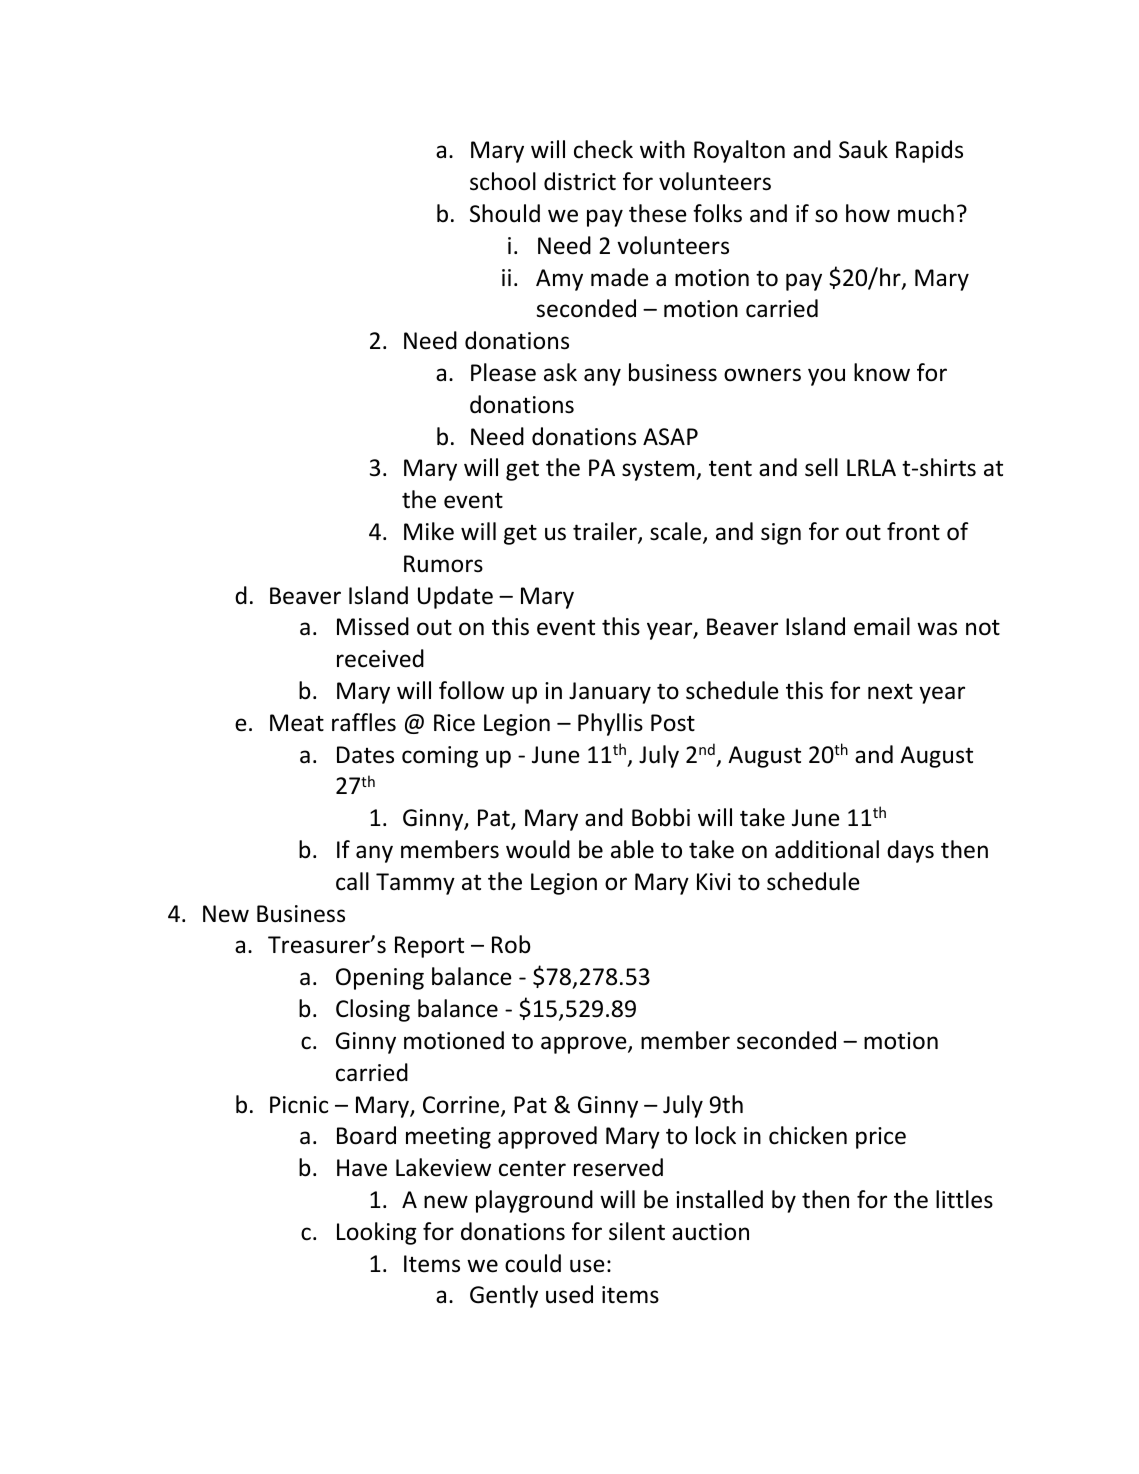 The image size is (1139, 1474). What do you see at coordinates (716, 1135) in the image?
I see `lock` at bounding box center [716, 1135].
